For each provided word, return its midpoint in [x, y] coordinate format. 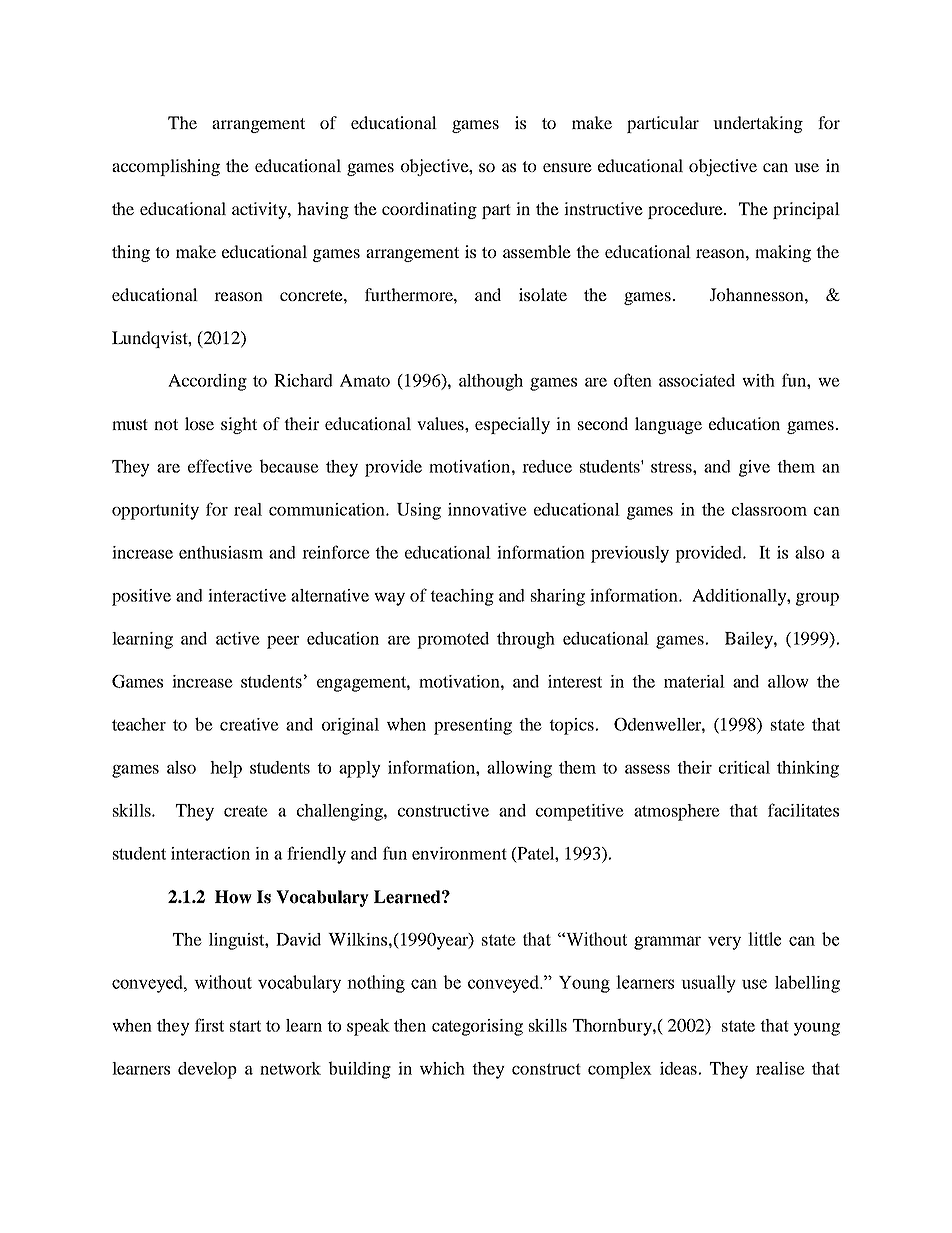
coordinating [429, 210]
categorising [477, 1027]
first [209, 1025]
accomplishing [166, 167]
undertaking [758, 124]
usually [708, 984]
